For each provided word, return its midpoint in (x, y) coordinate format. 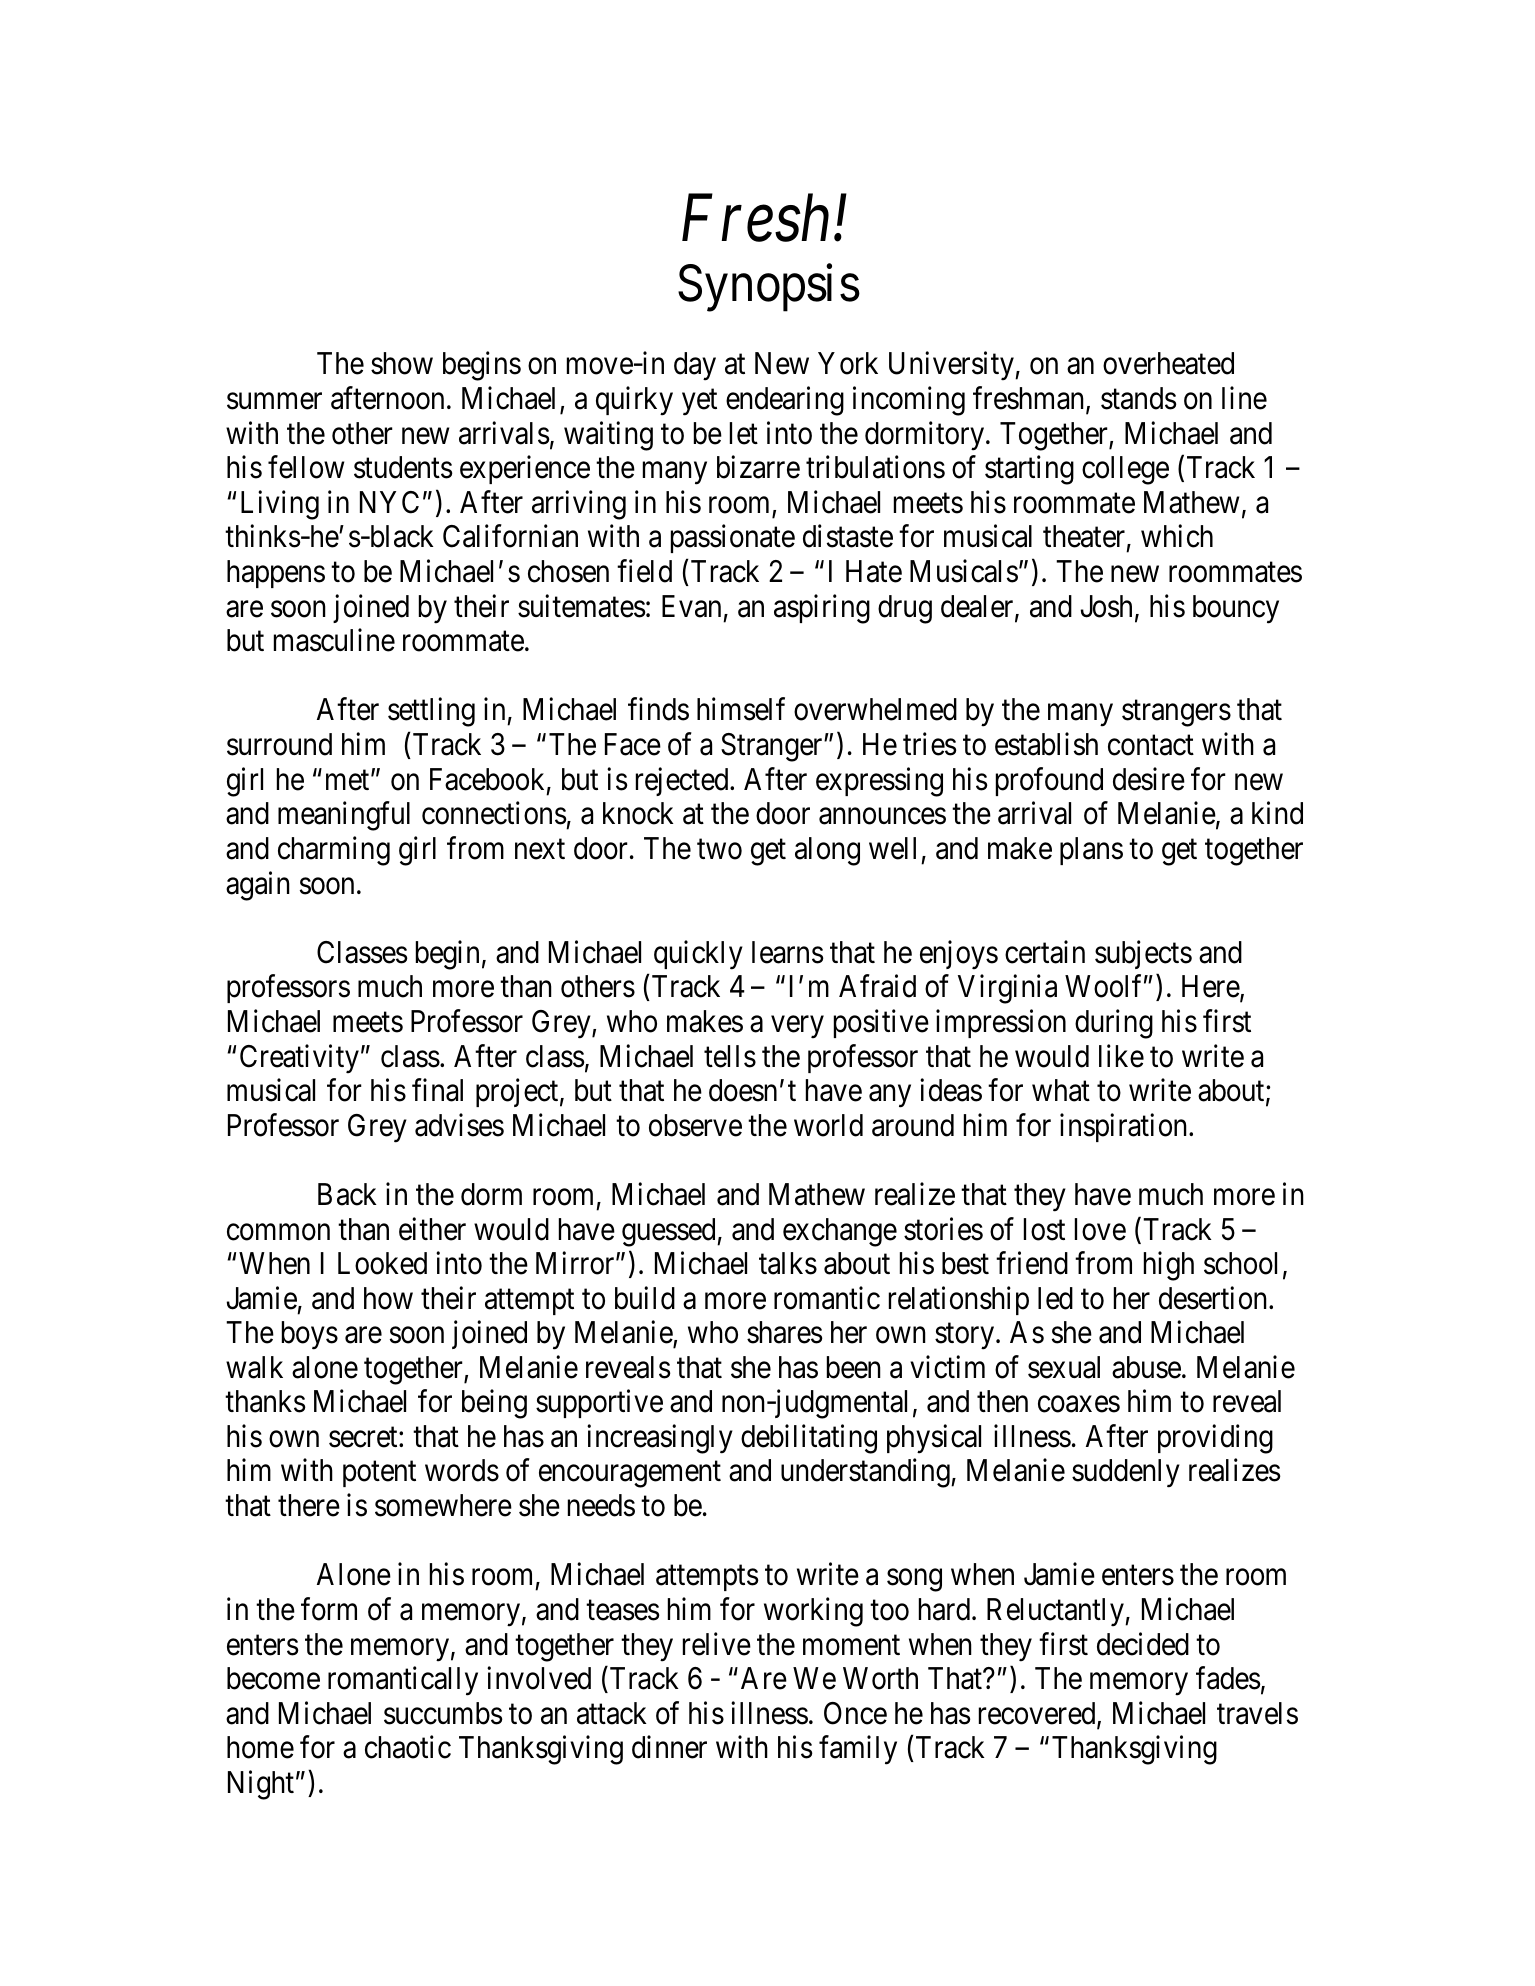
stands (1139, 398)
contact (1151, 746)
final (437, 1090)
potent (379, 1474)
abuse (1146, 1367)
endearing (785, 401)
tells (730, 1056)
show (402, 363)
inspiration (1125, 1127)
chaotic (408, 1747)
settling (431, 712)
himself (741, 709)
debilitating (809, 1439)
